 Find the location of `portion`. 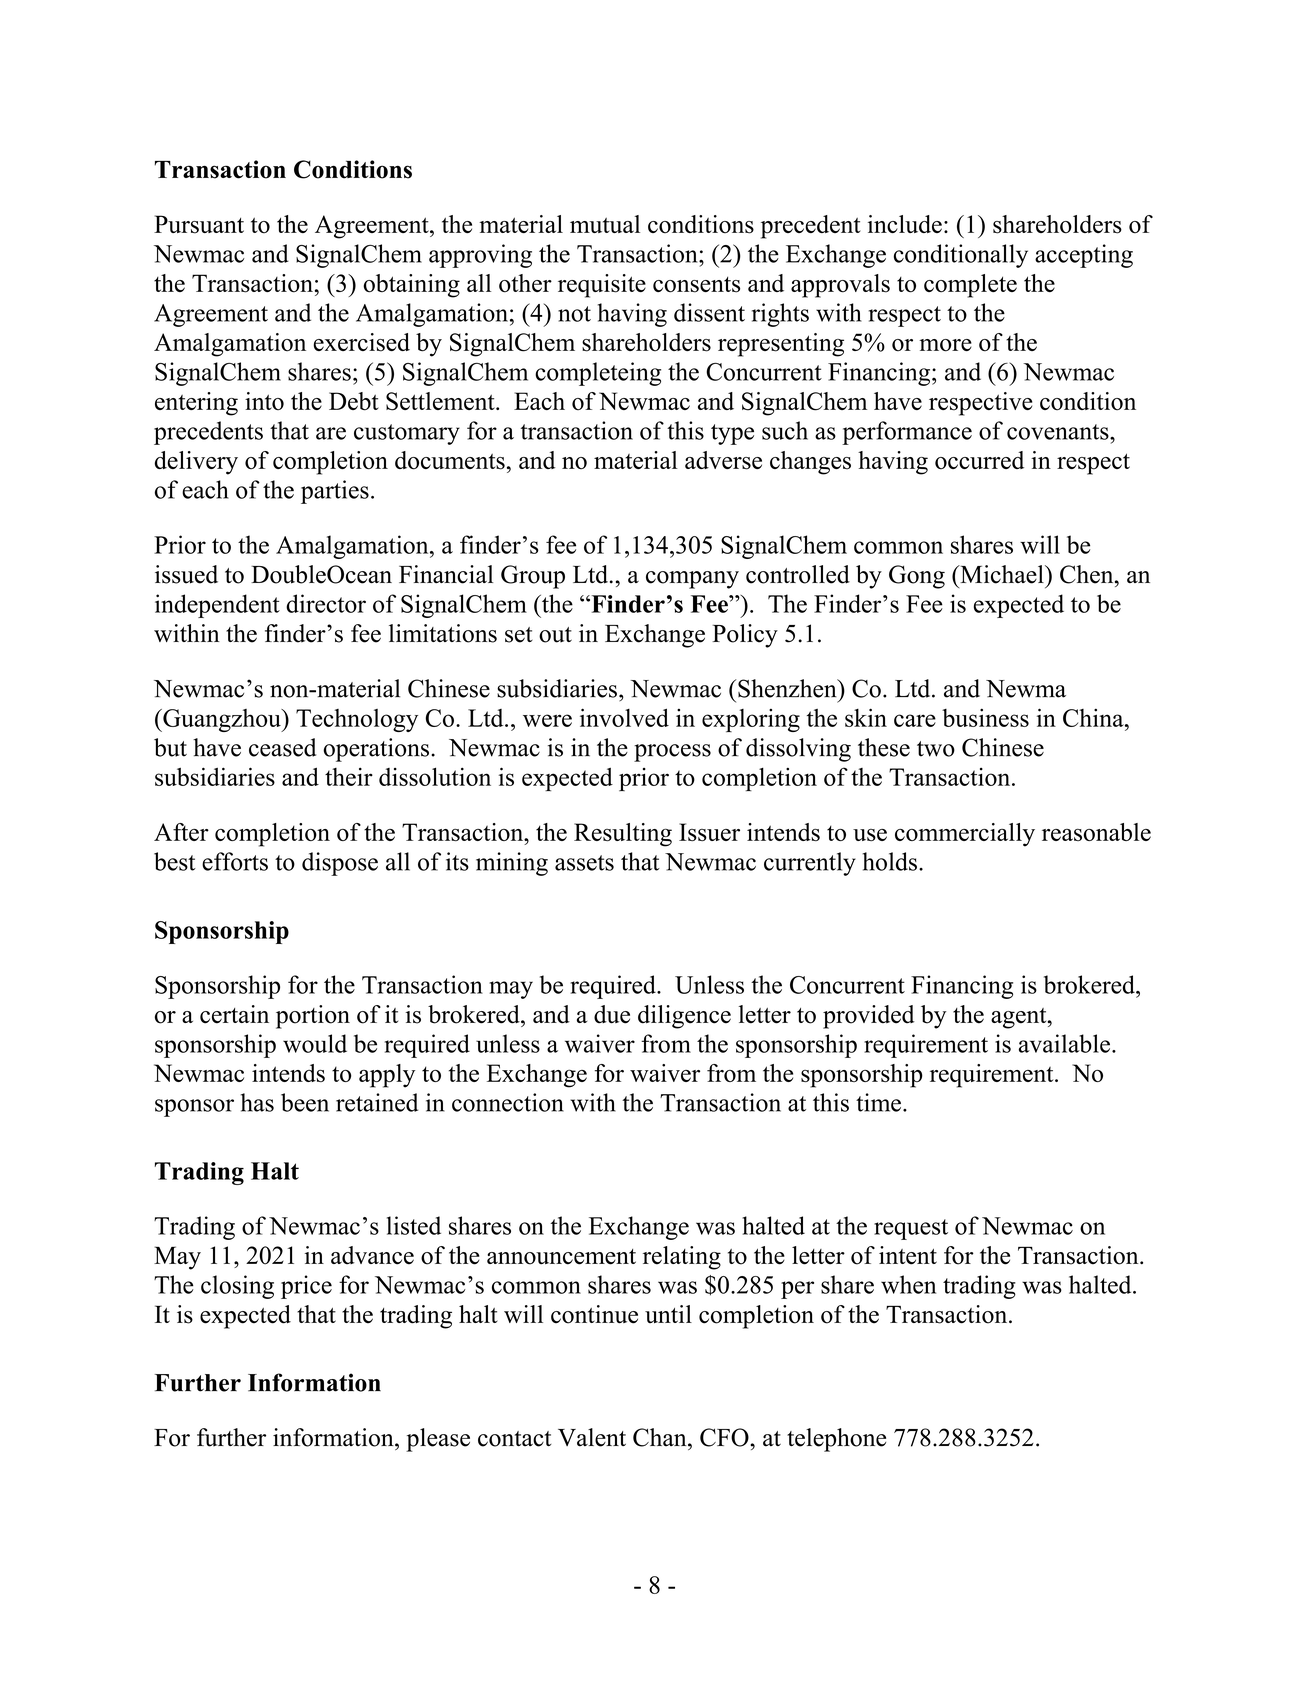

portion is located at coordinates (313, 1017).
